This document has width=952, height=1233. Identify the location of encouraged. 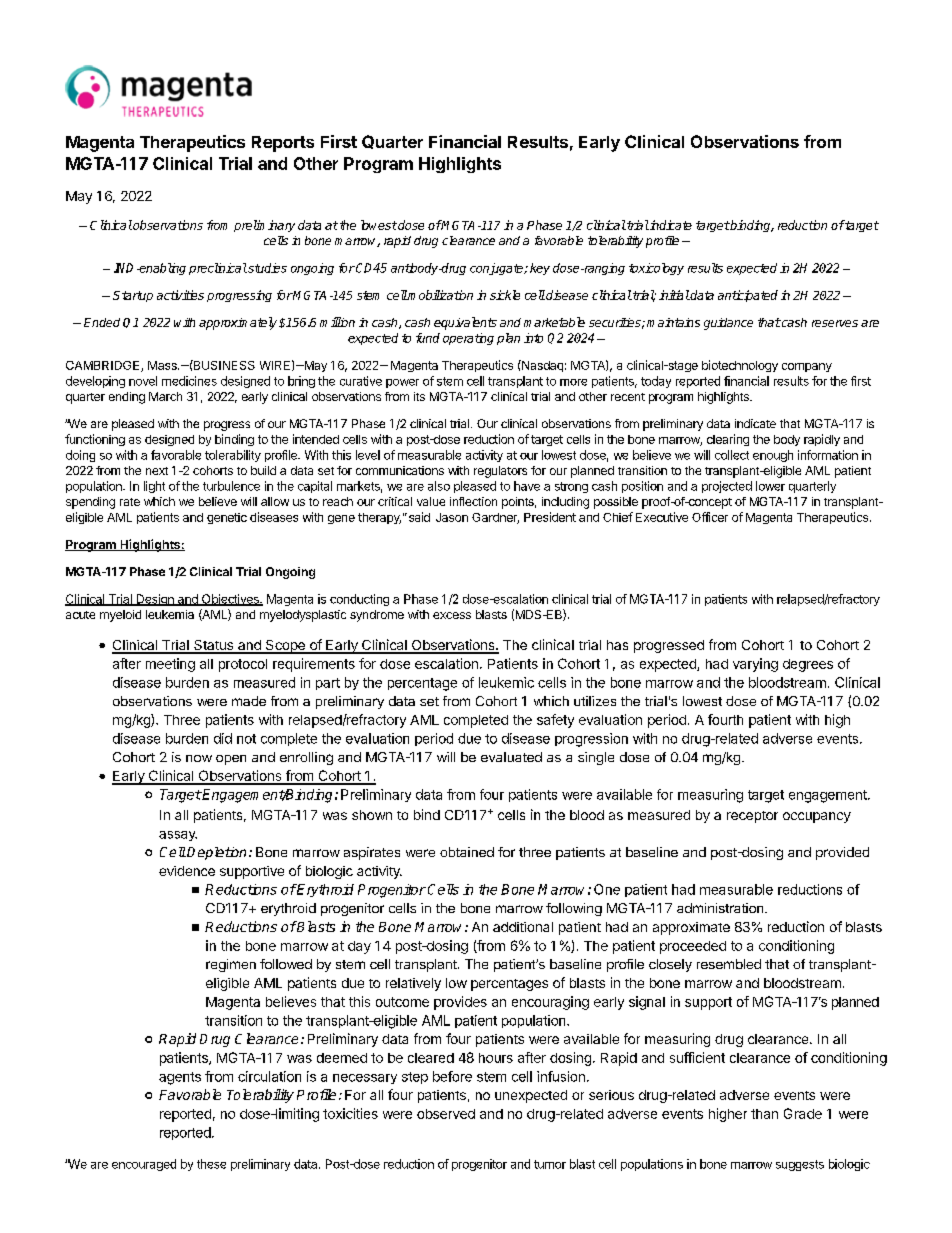
(144, 1165).
